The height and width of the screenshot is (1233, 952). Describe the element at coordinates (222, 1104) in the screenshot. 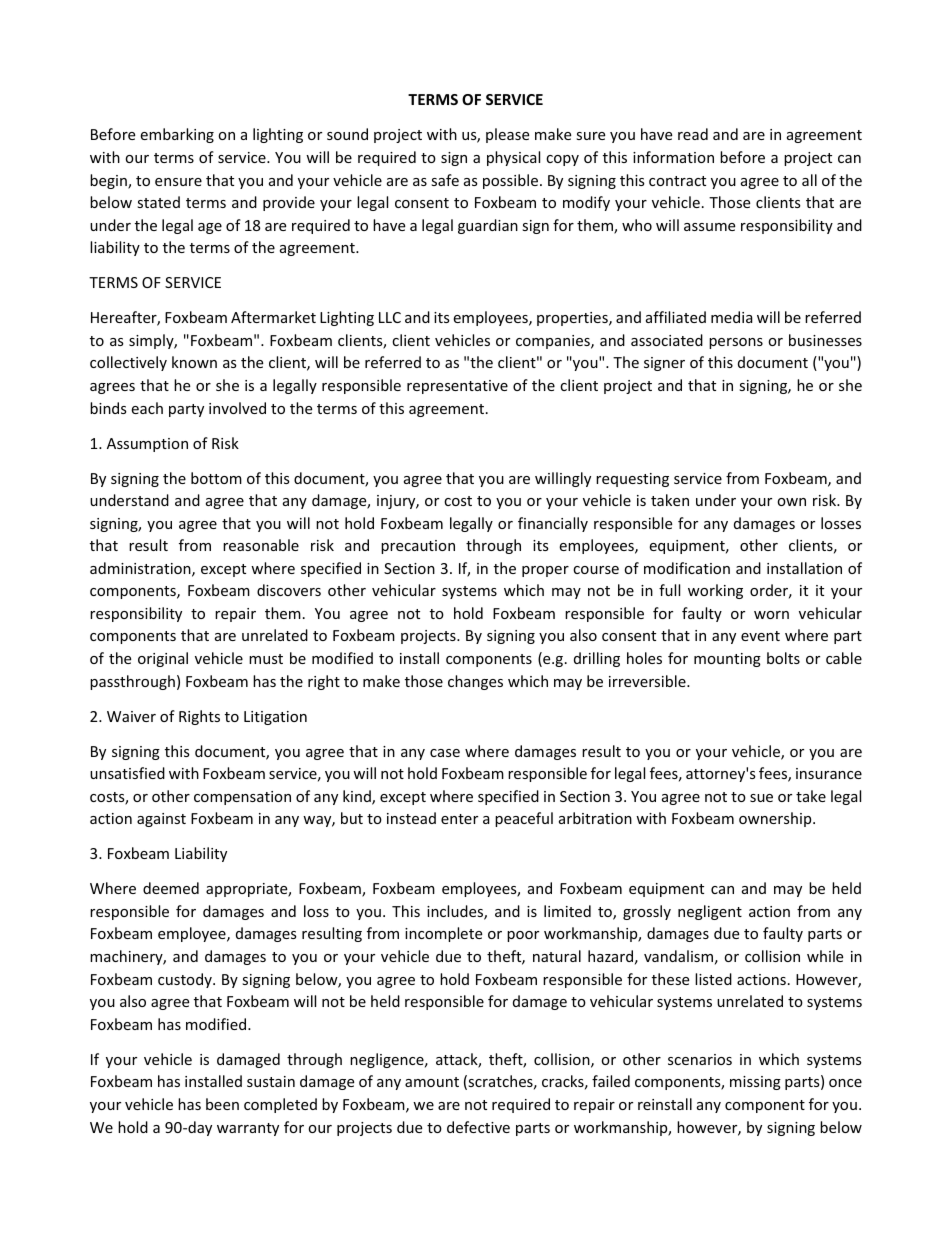

I see `been` at that location.
